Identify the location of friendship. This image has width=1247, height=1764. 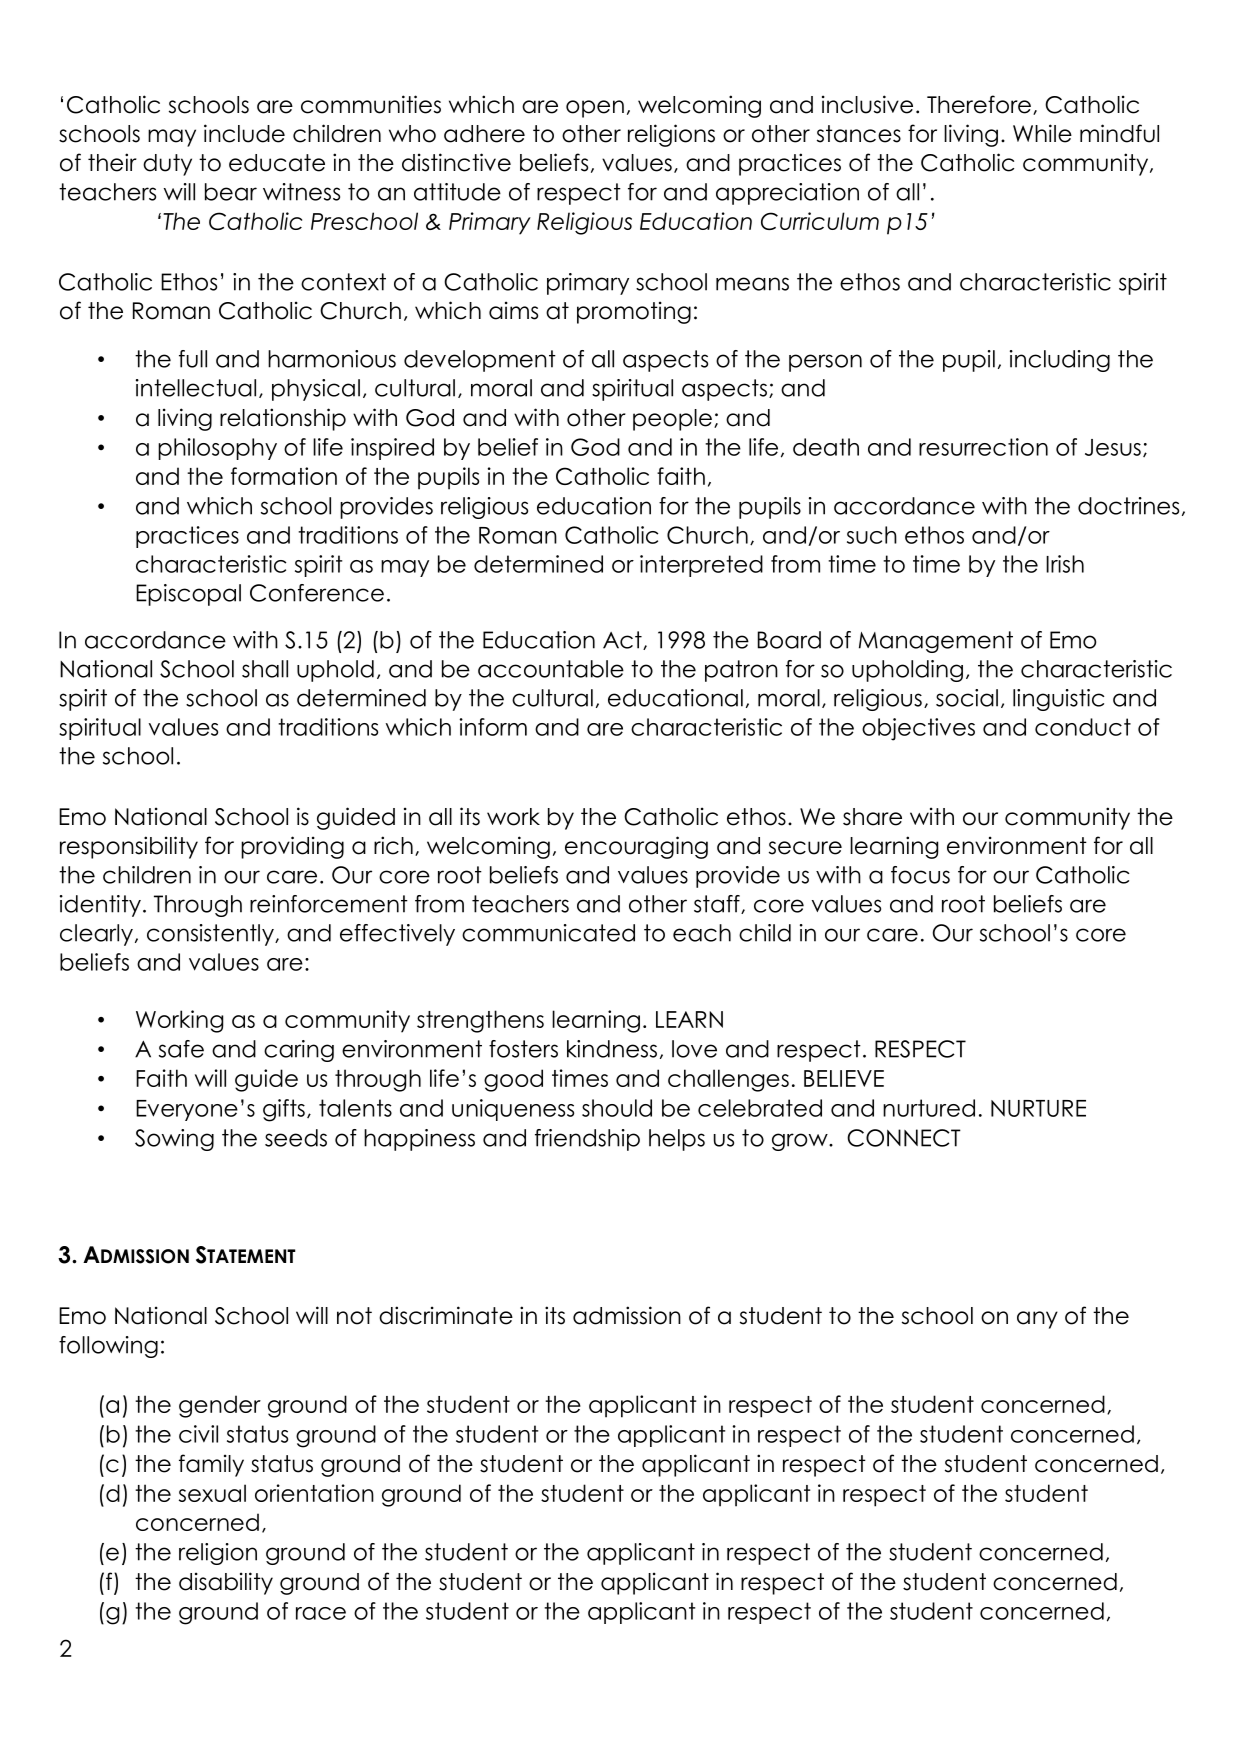
(587, 1140).
